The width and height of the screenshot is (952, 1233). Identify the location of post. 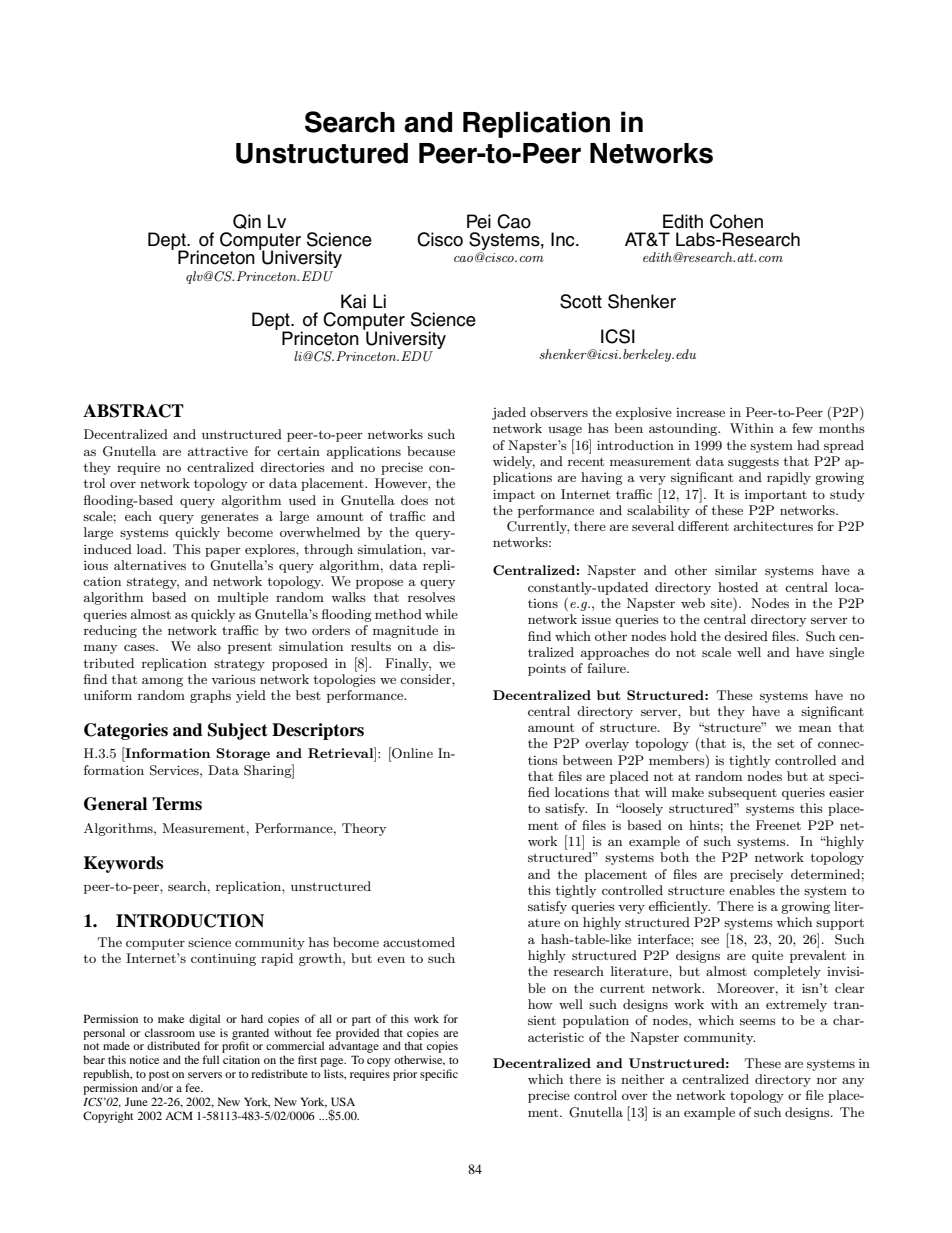
(159, 1077).
